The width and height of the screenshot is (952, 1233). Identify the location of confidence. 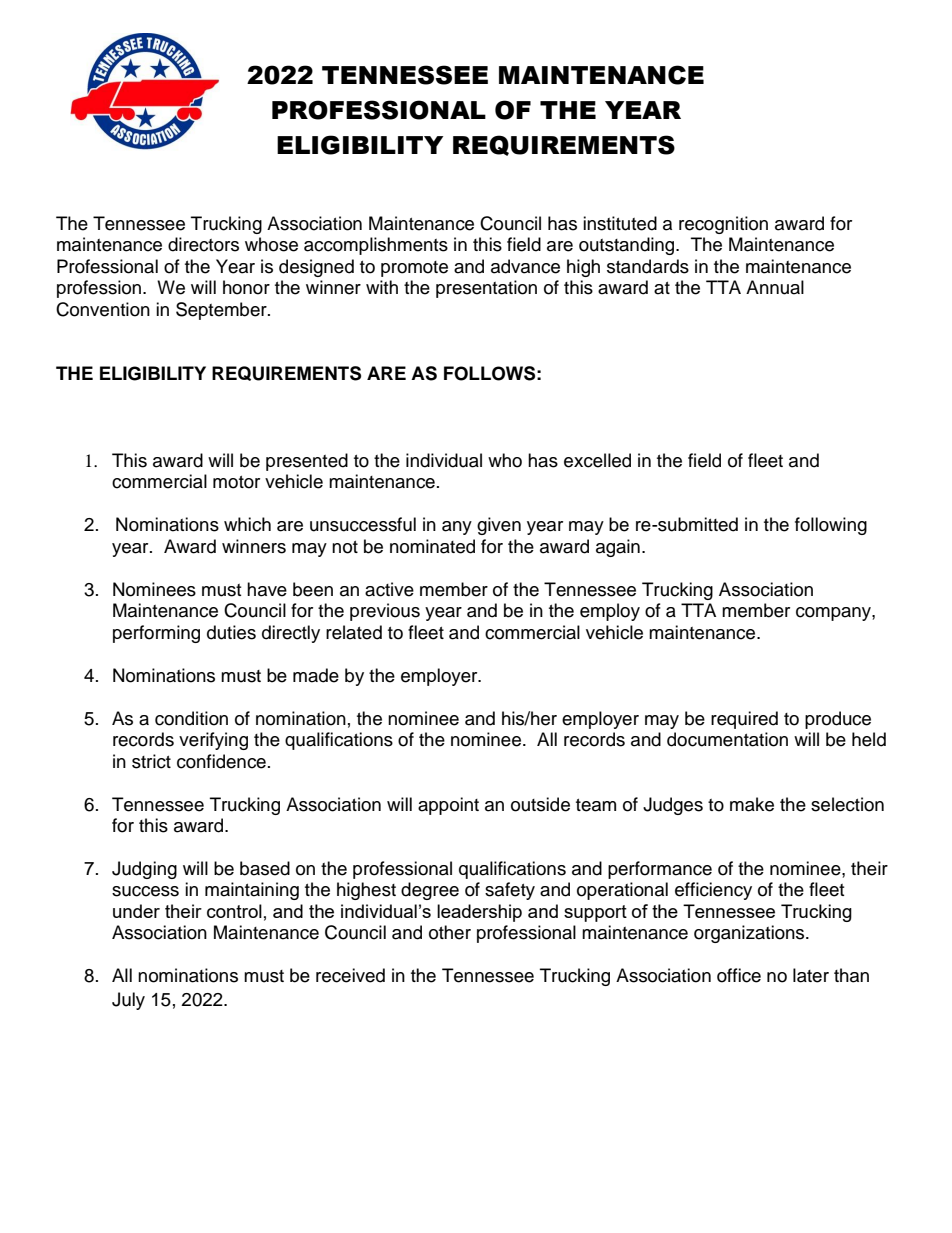
(221, 761).
